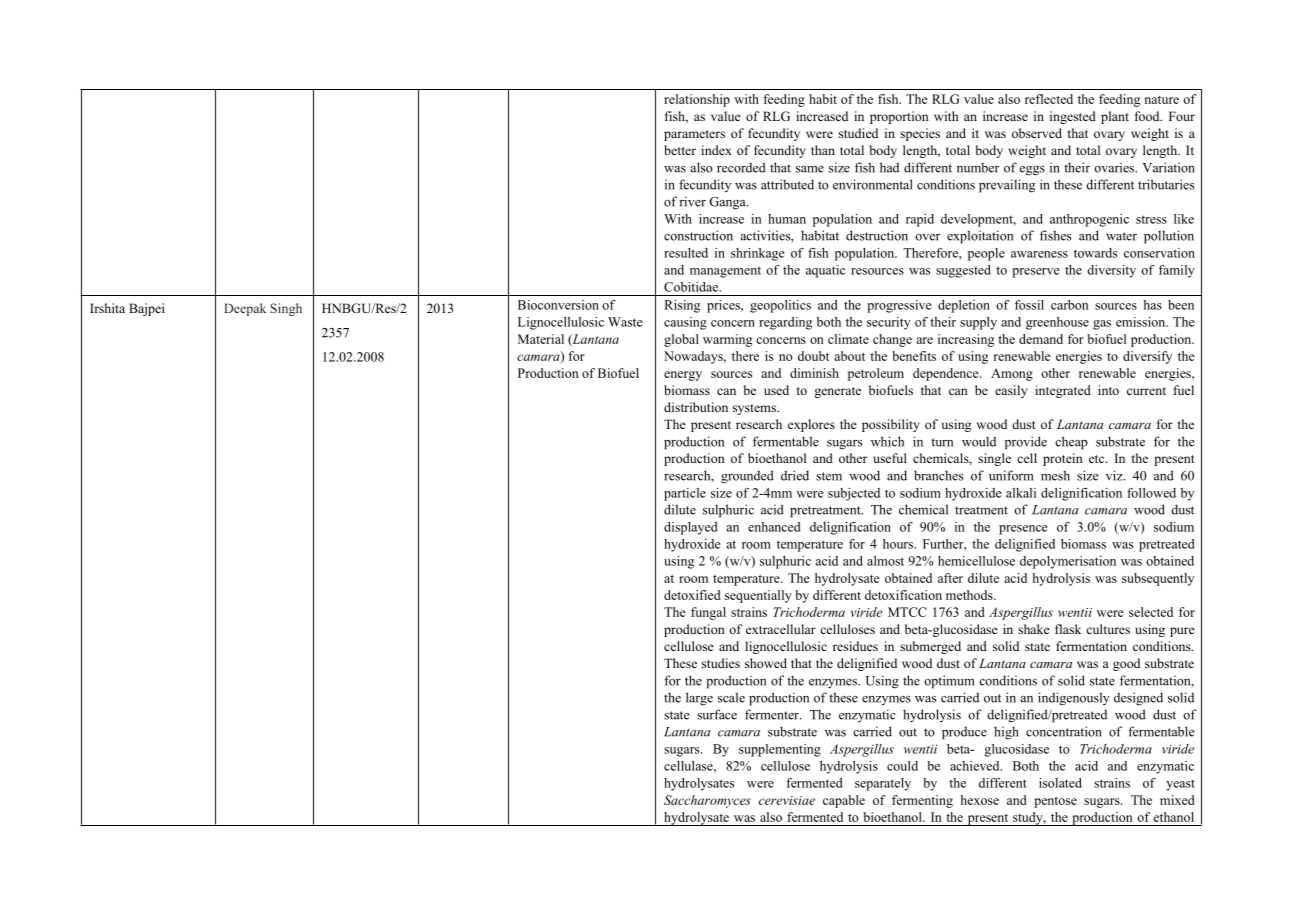  What do you see at coordinates (680, 150) in the document?
I see `better` at bounding box center [680, 150].
